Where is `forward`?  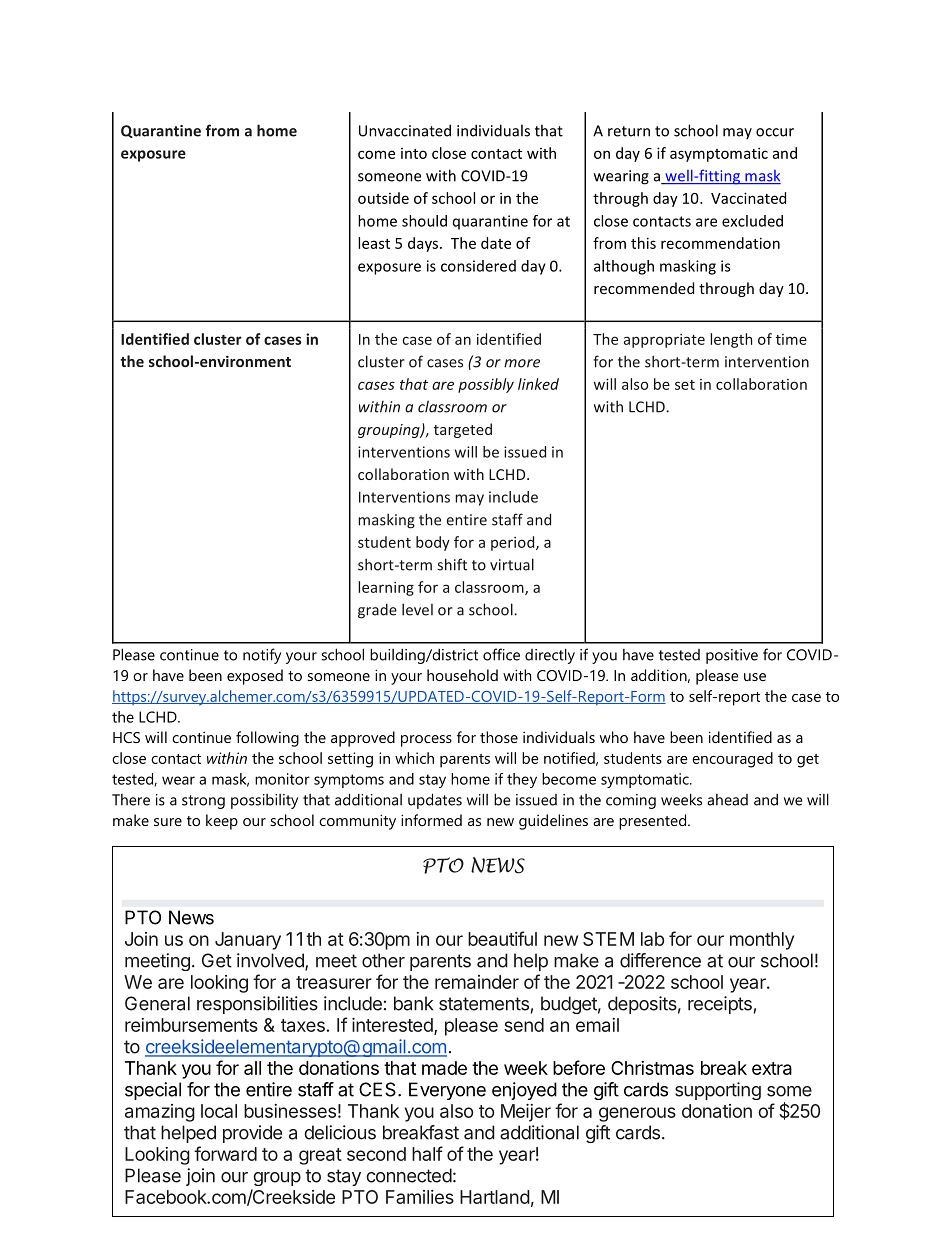 forward is located at coordinates (225, 1153).
